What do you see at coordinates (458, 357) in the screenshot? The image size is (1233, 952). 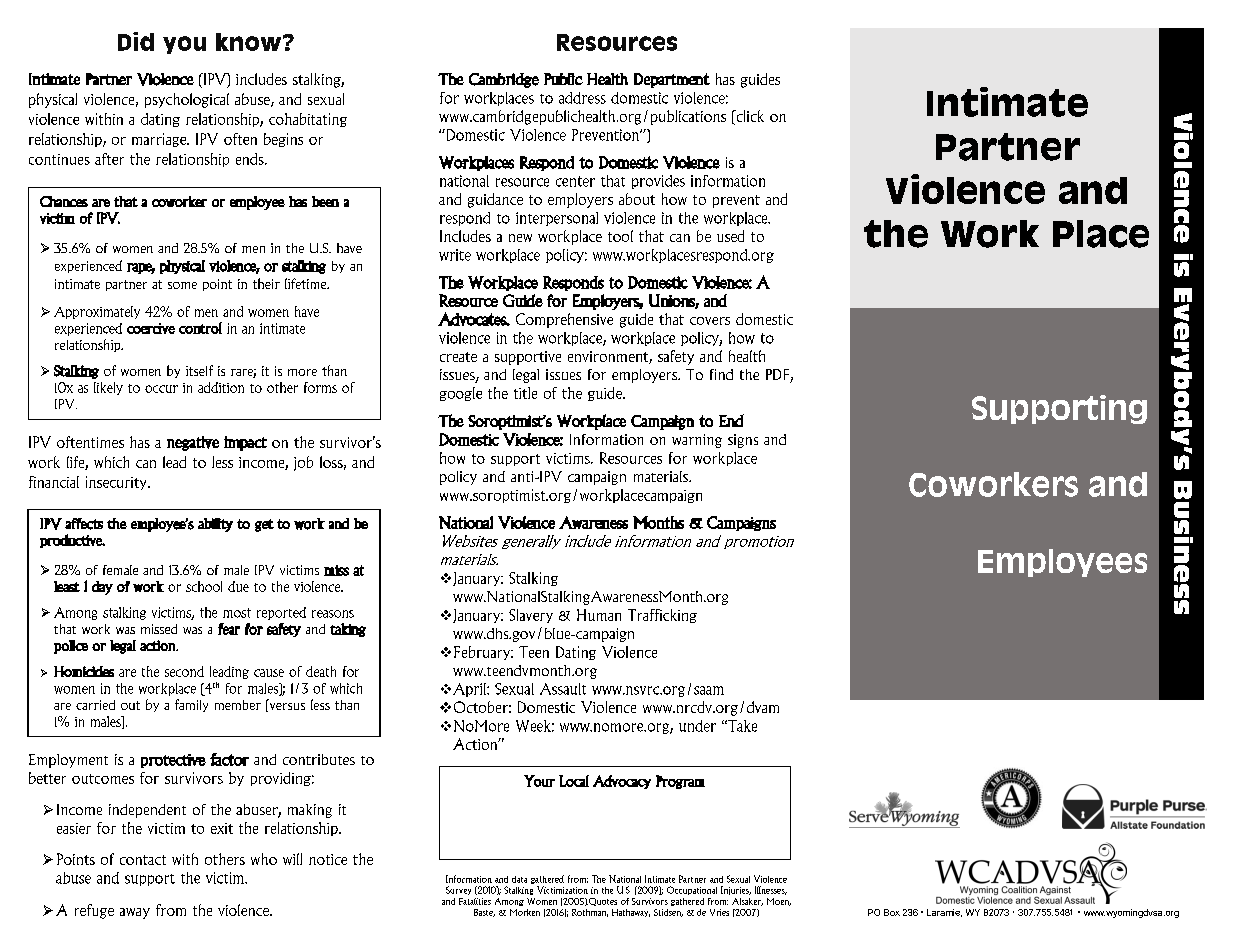 I see `create` at bounding box center [458, 357].
